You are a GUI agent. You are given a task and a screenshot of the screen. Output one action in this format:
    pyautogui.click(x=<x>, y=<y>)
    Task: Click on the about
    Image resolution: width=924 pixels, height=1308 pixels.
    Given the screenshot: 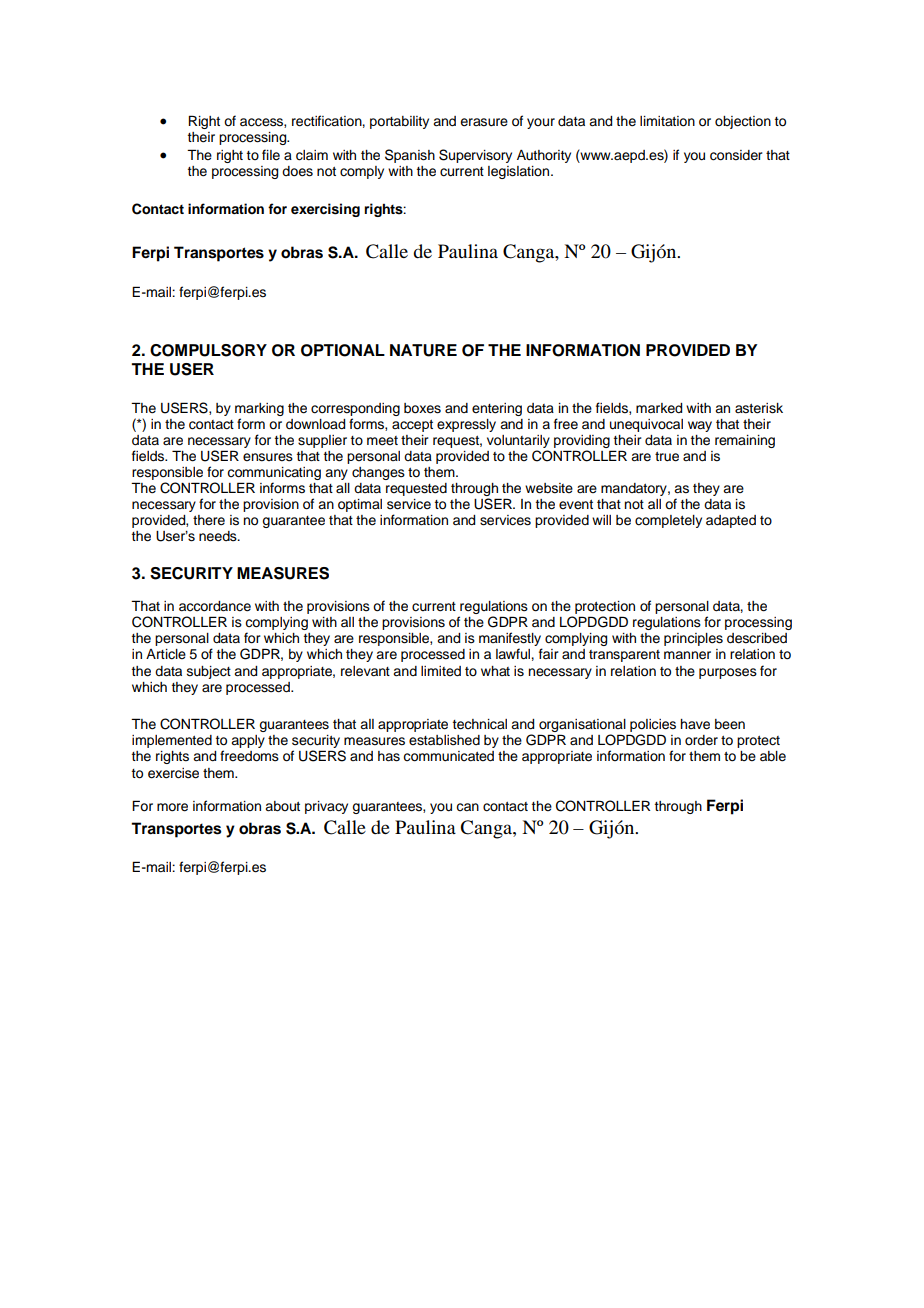 What is the action you would take?
    pyautogui.click(x=282, y=806)
